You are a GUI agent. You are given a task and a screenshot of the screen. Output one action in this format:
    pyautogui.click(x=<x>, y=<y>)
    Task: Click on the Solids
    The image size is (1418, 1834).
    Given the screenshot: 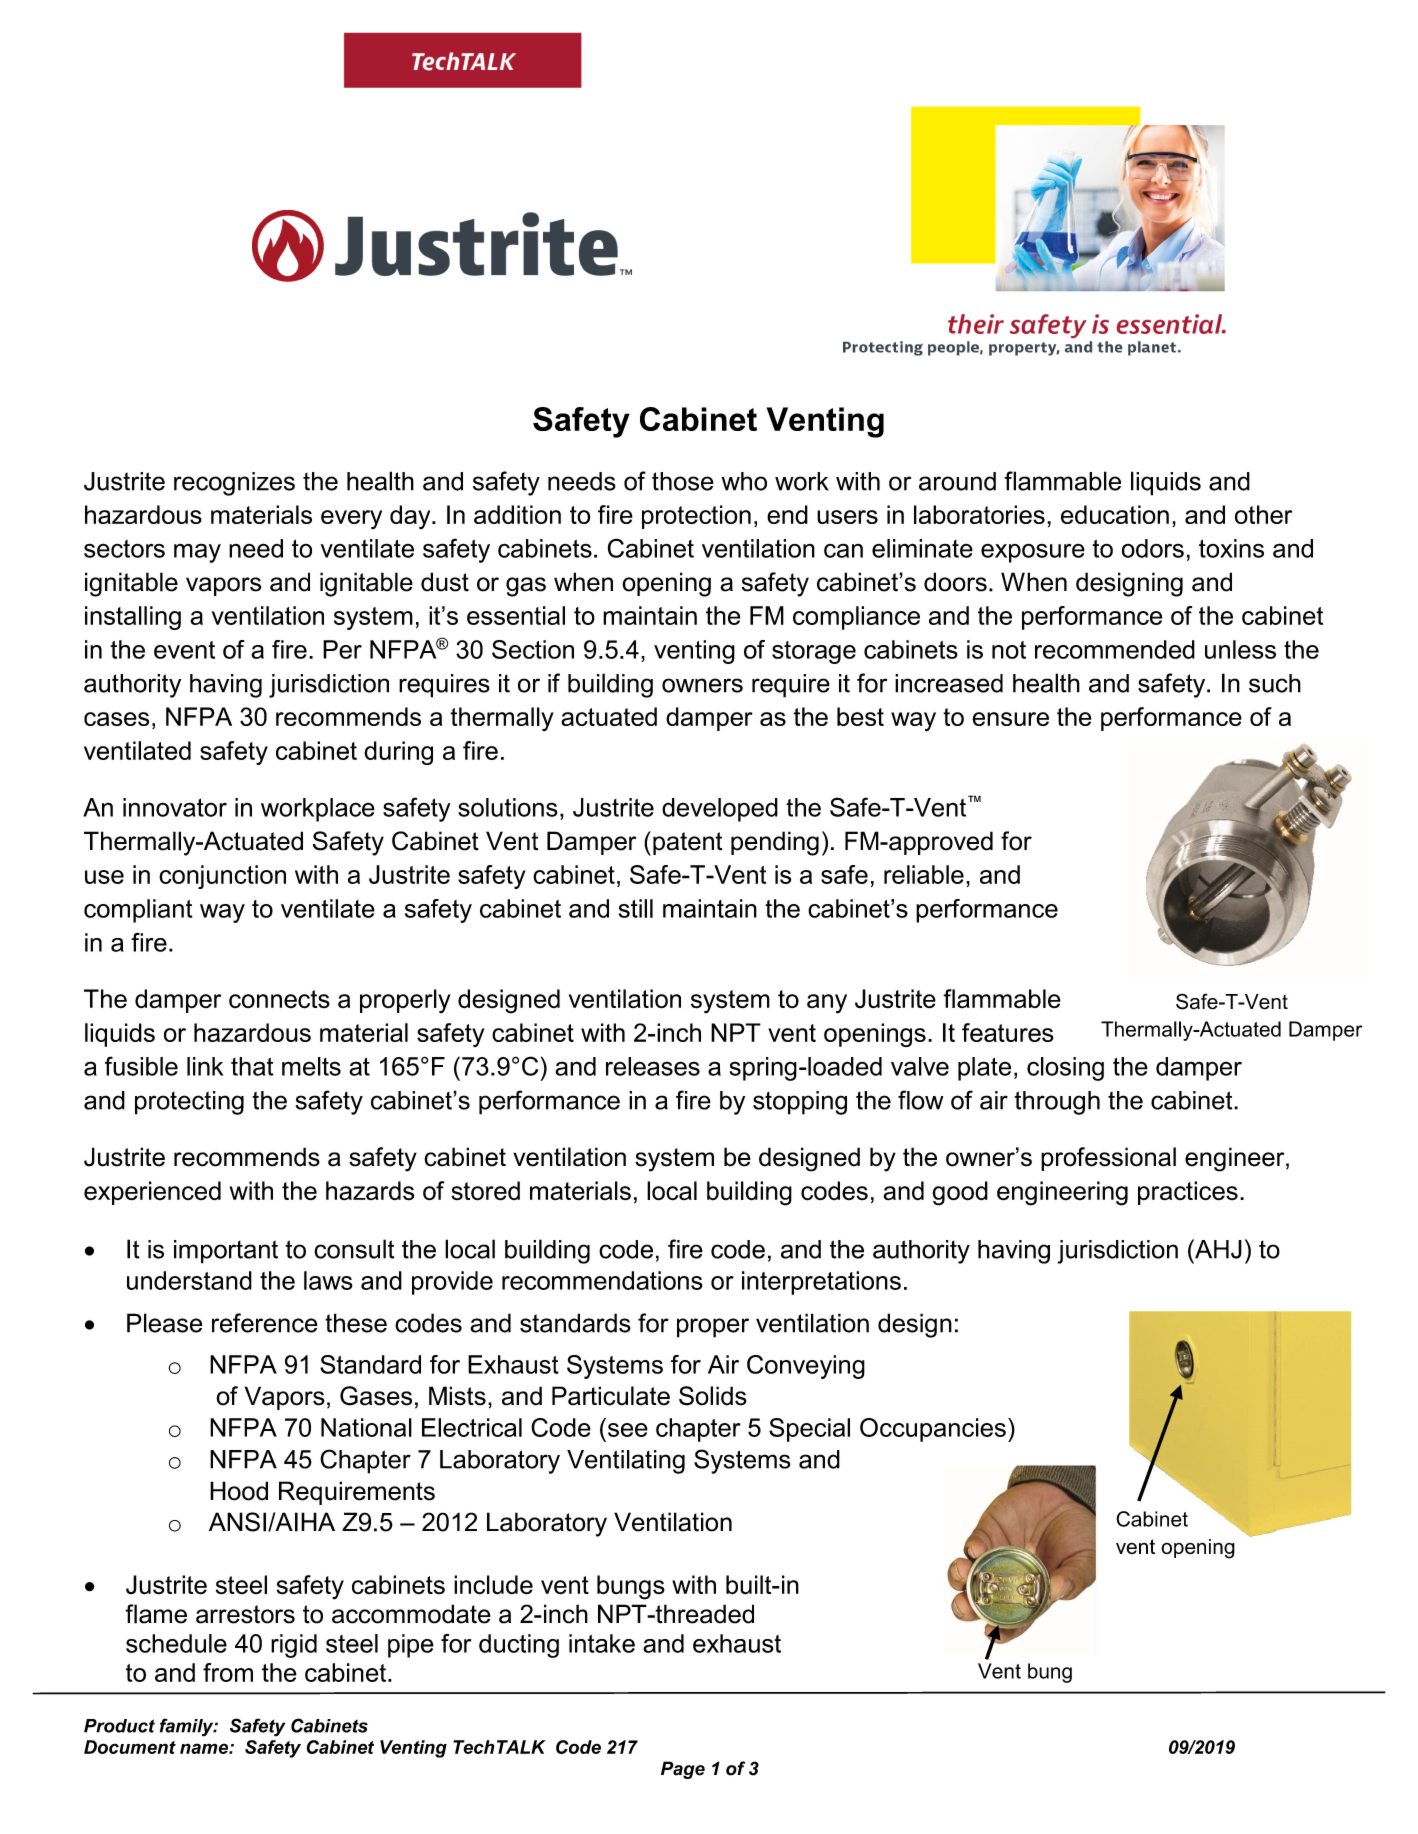 What is the action you would take?
    pyautogui.click(x=713, y=1396)
